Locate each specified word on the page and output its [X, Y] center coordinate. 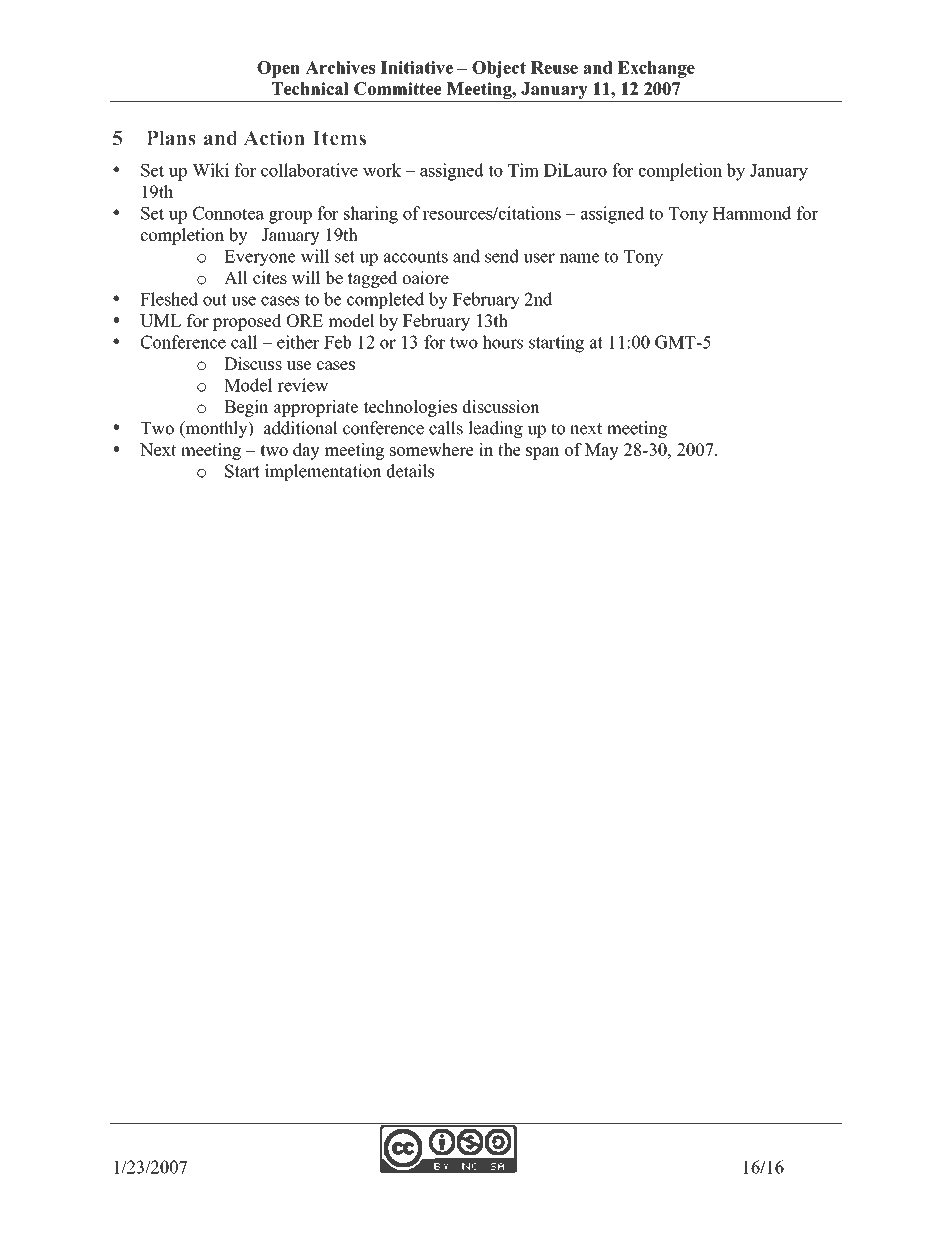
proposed [247, 322]
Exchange [656, 69]
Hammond [751, 213]
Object [499, 69]
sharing [371, 215]
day [306, 451]
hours [502, 342]
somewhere [432, 449]
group [290, 217]
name [579, 258]
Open [278, 69]
